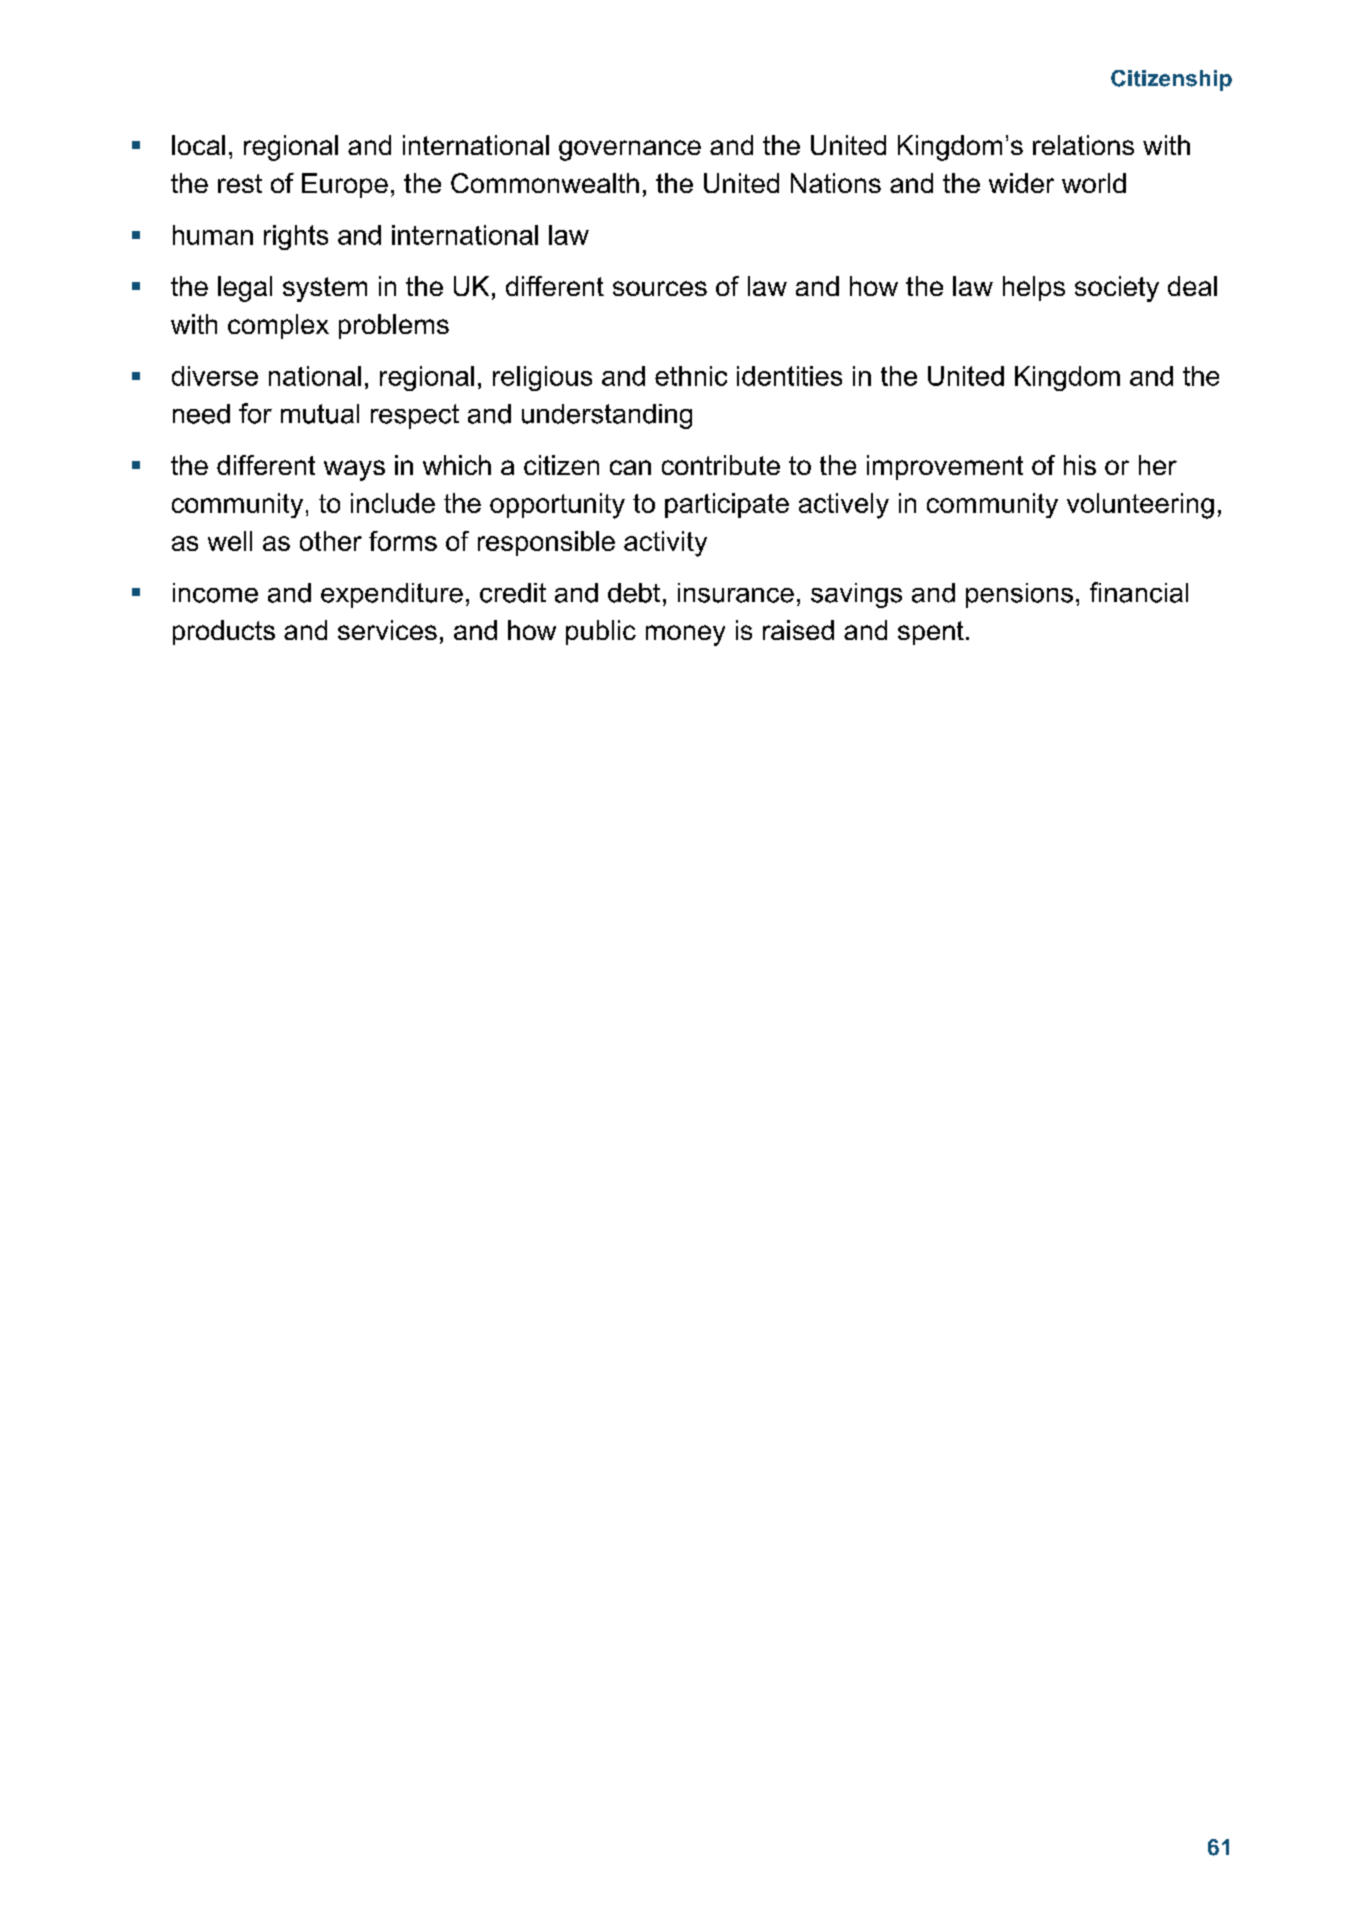 The image size is (1362, 1925). I want to click on include, so click(393, 503).
